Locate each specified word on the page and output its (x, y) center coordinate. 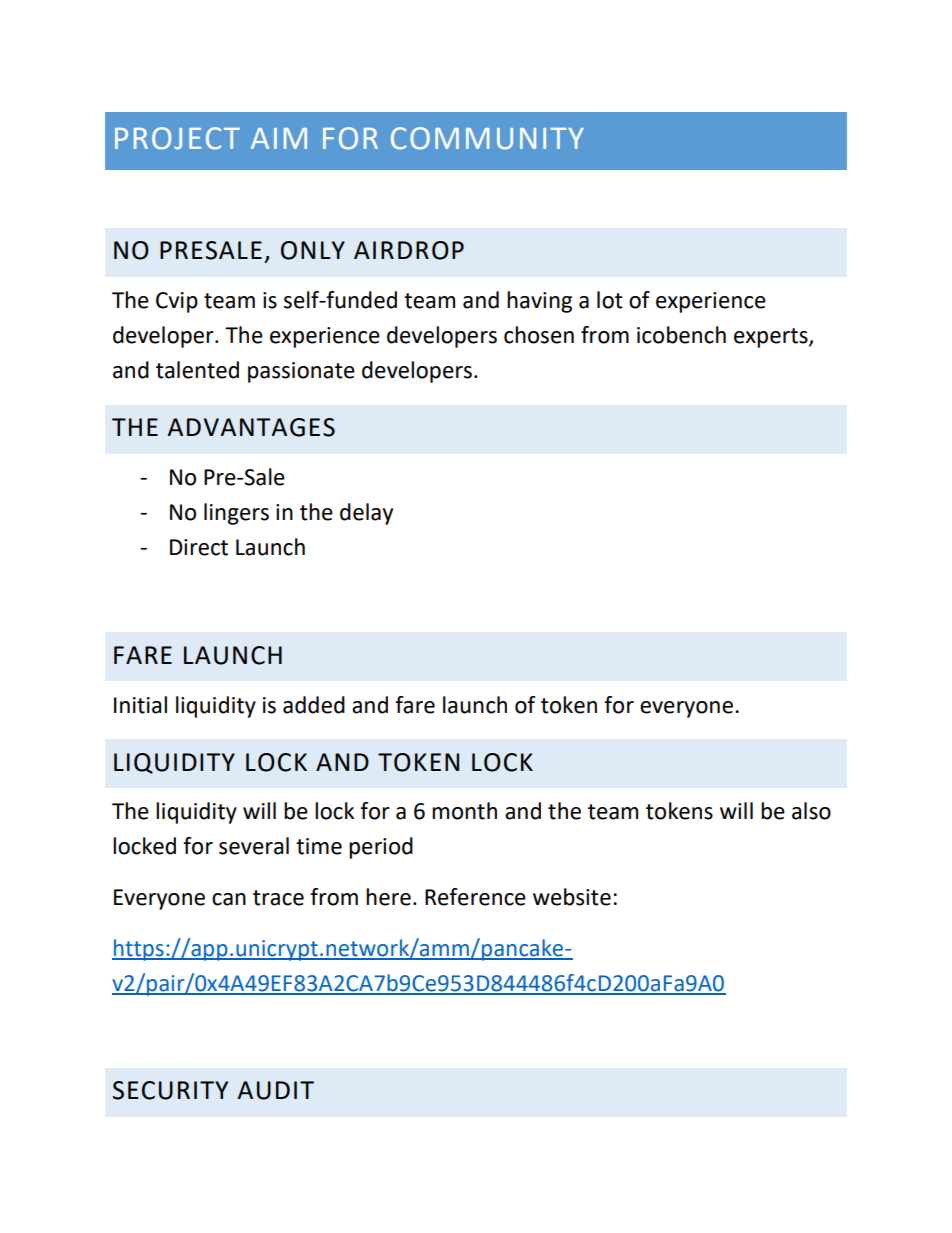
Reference (475, 897)
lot (610, 300)
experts (772, 338)
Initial (140, 705)
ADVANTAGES (251, 427)
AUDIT (275, 1090)
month (464, 811)
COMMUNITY (487, 138)
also (811, 811)
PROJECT (177, 138)
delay (366, 514)
